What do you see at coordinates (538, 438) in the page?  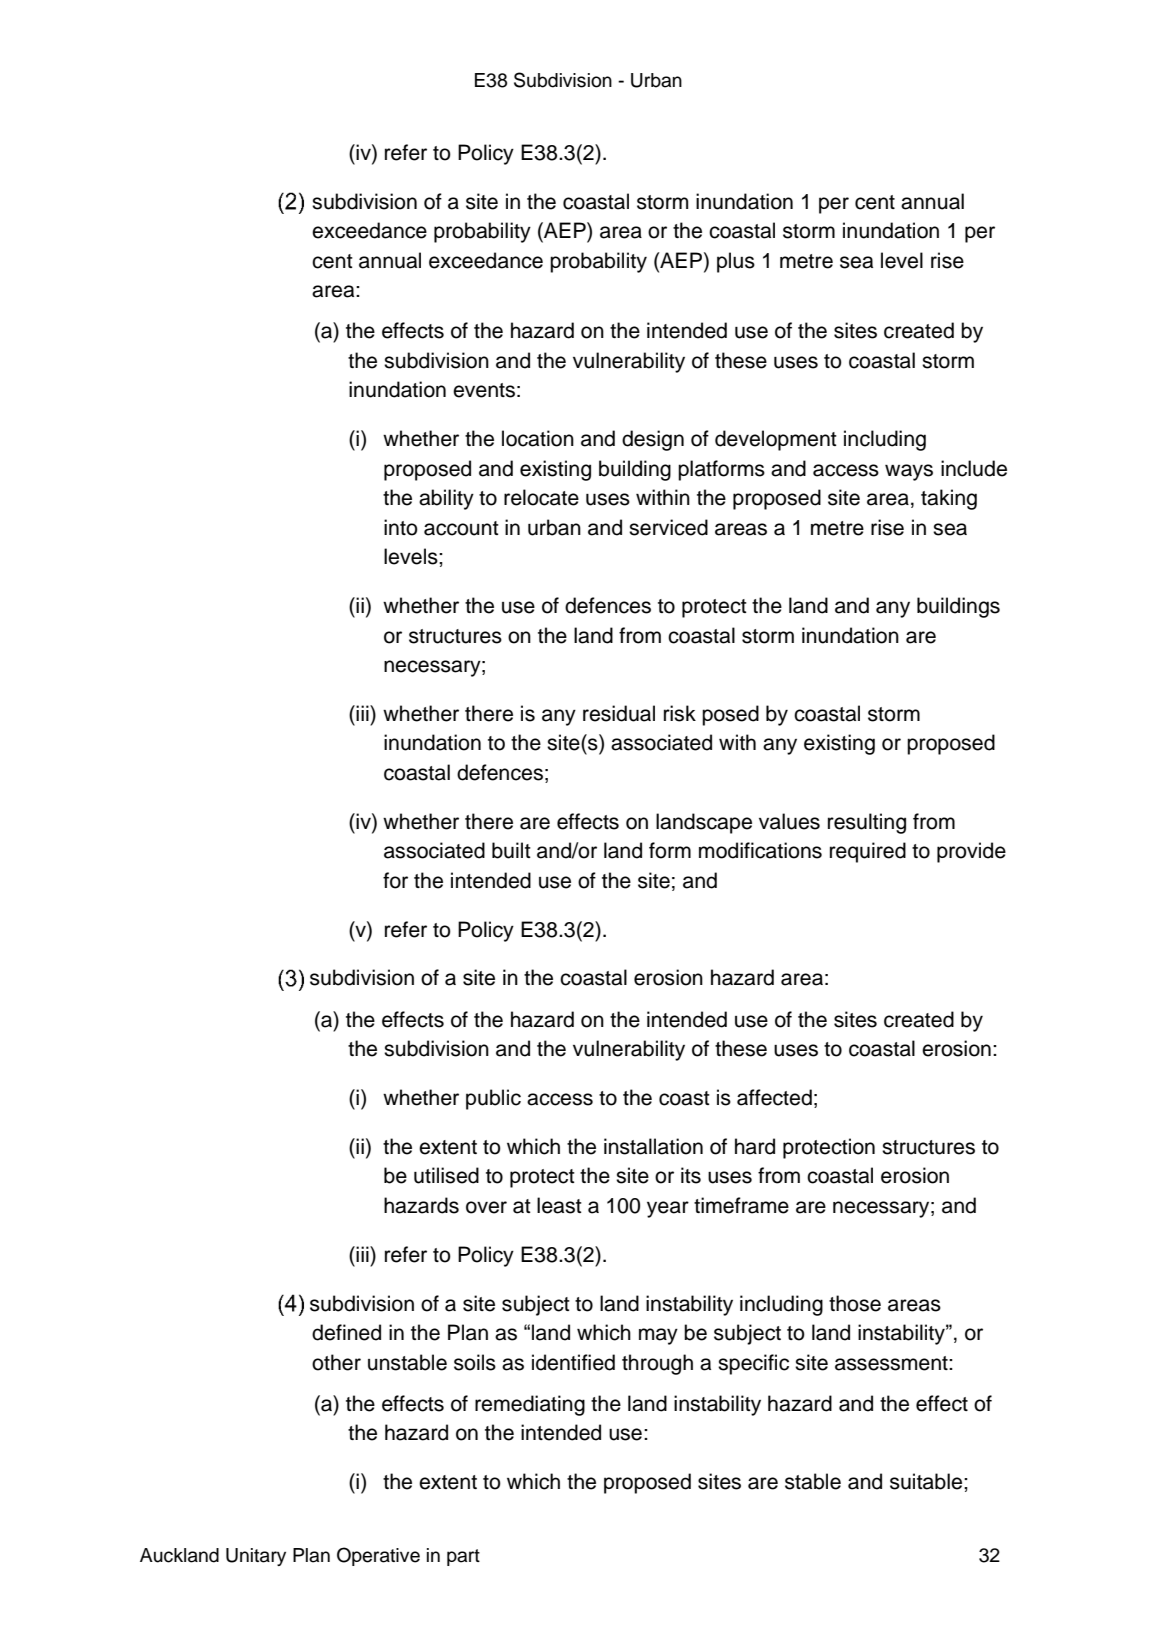 I see `location` at bounding box center [538, 438].
